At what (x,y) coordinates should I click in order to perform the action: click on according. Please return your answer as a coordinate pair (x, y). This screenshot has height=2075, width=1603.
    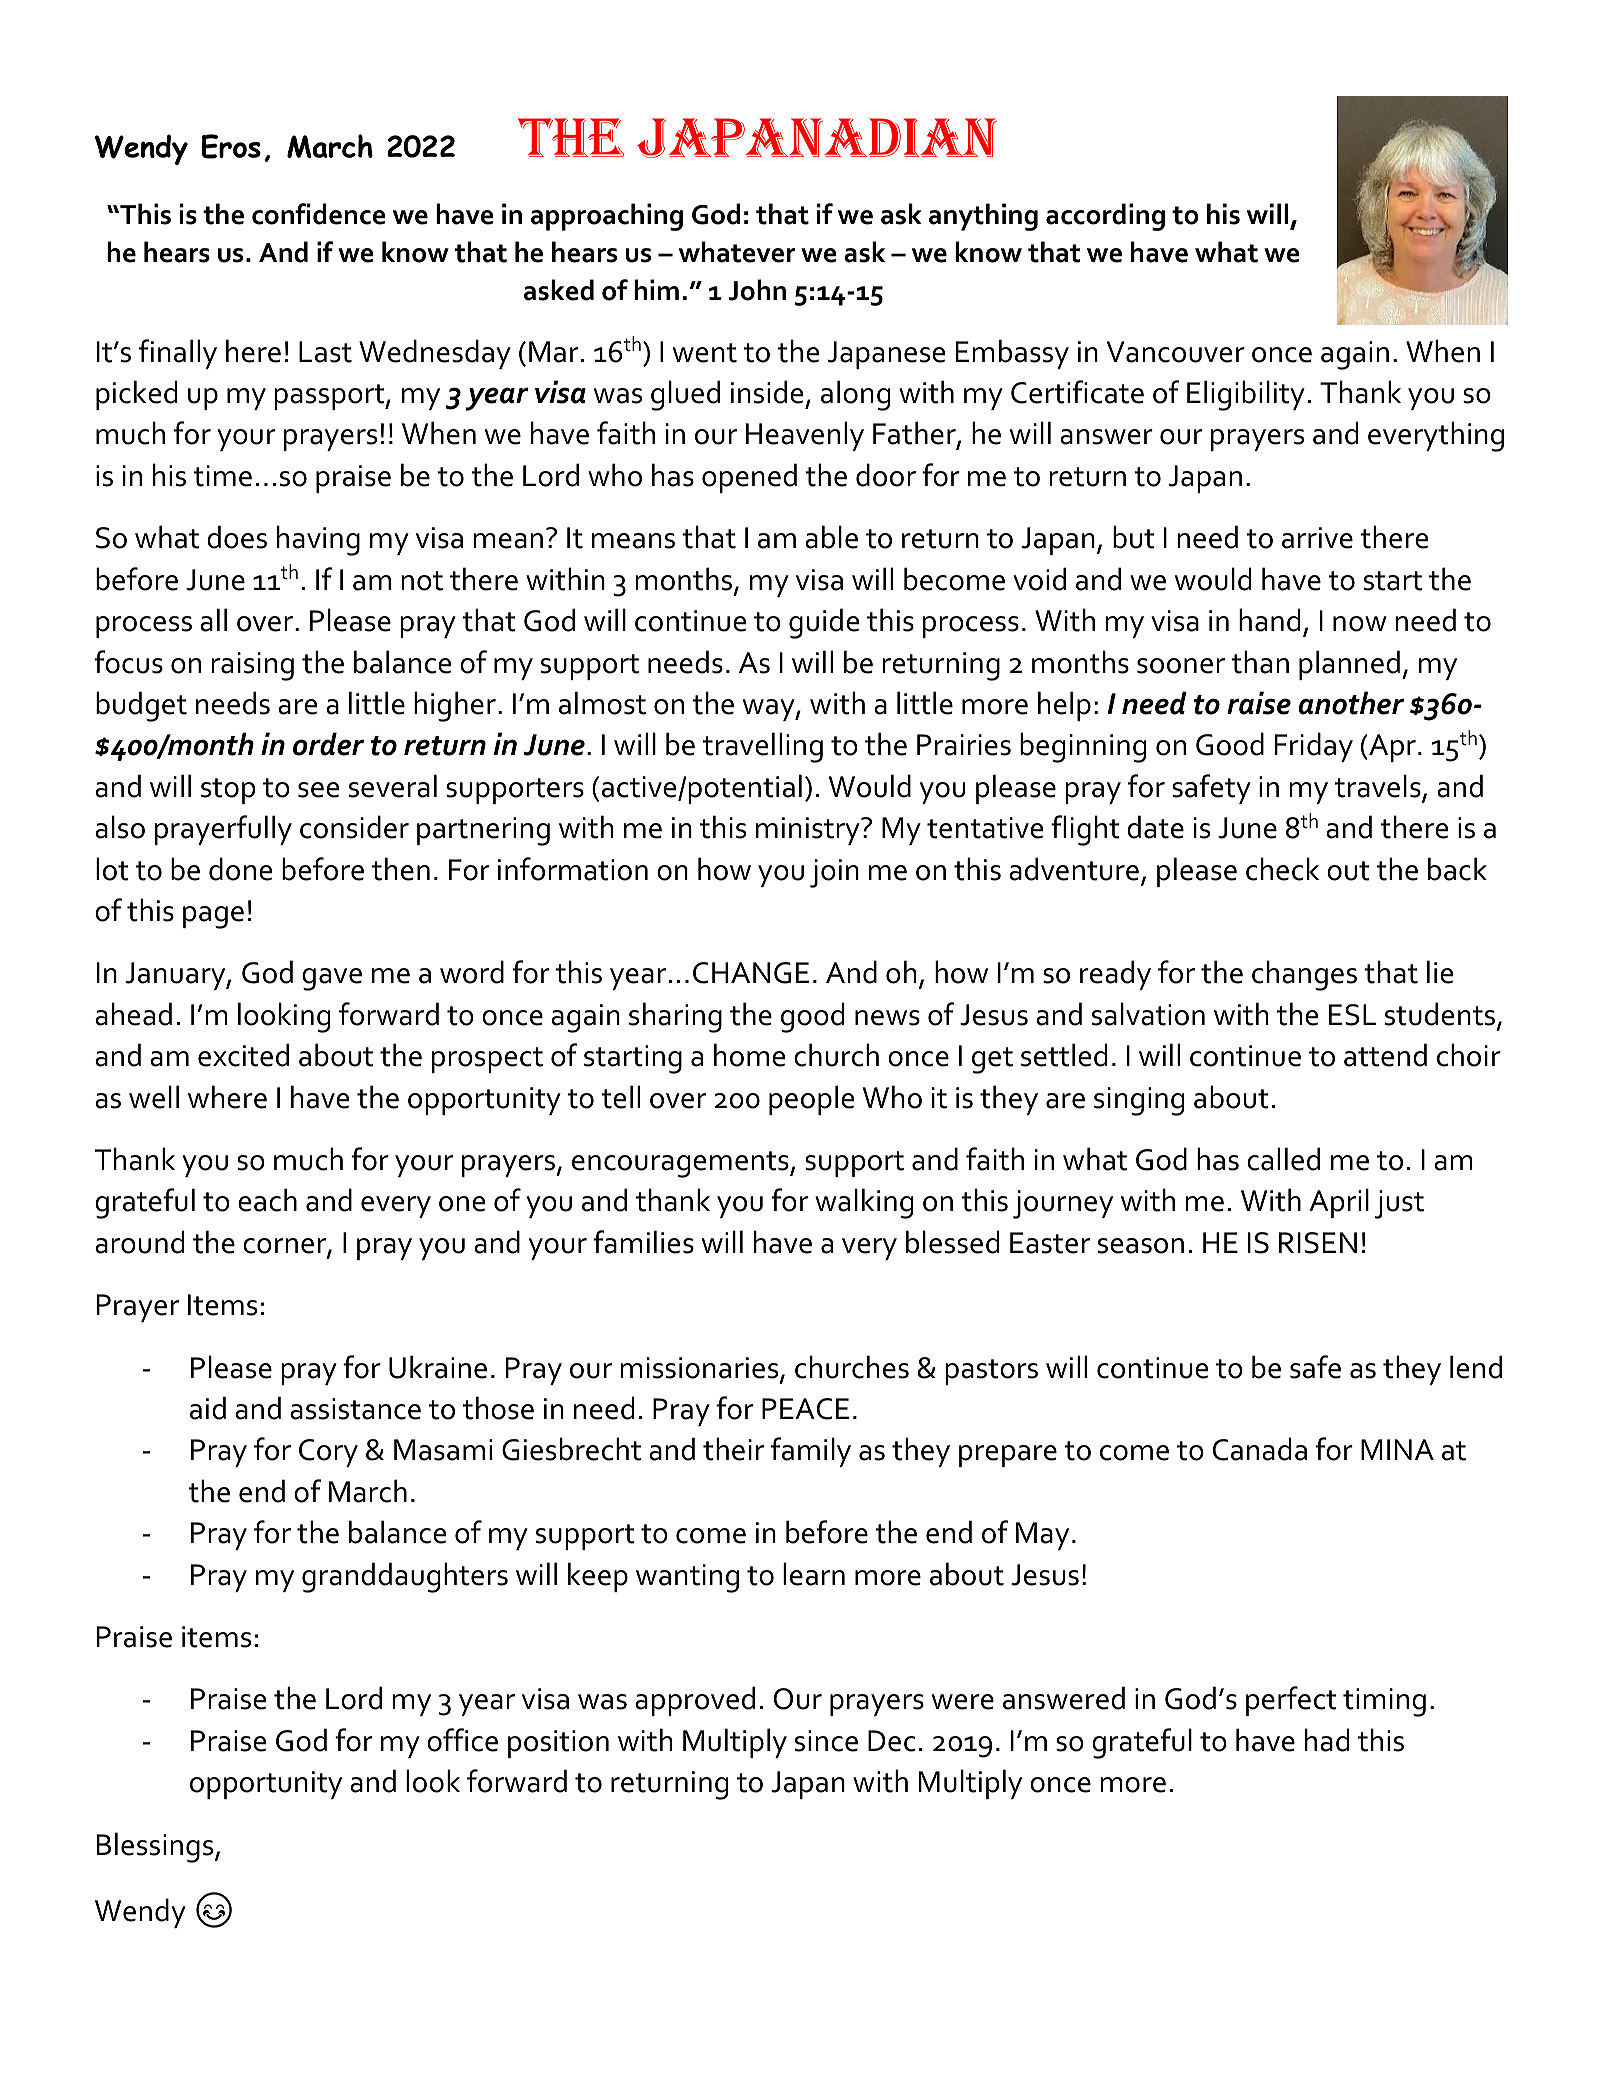
    Looking at the image, I should click on (1105, 217).
